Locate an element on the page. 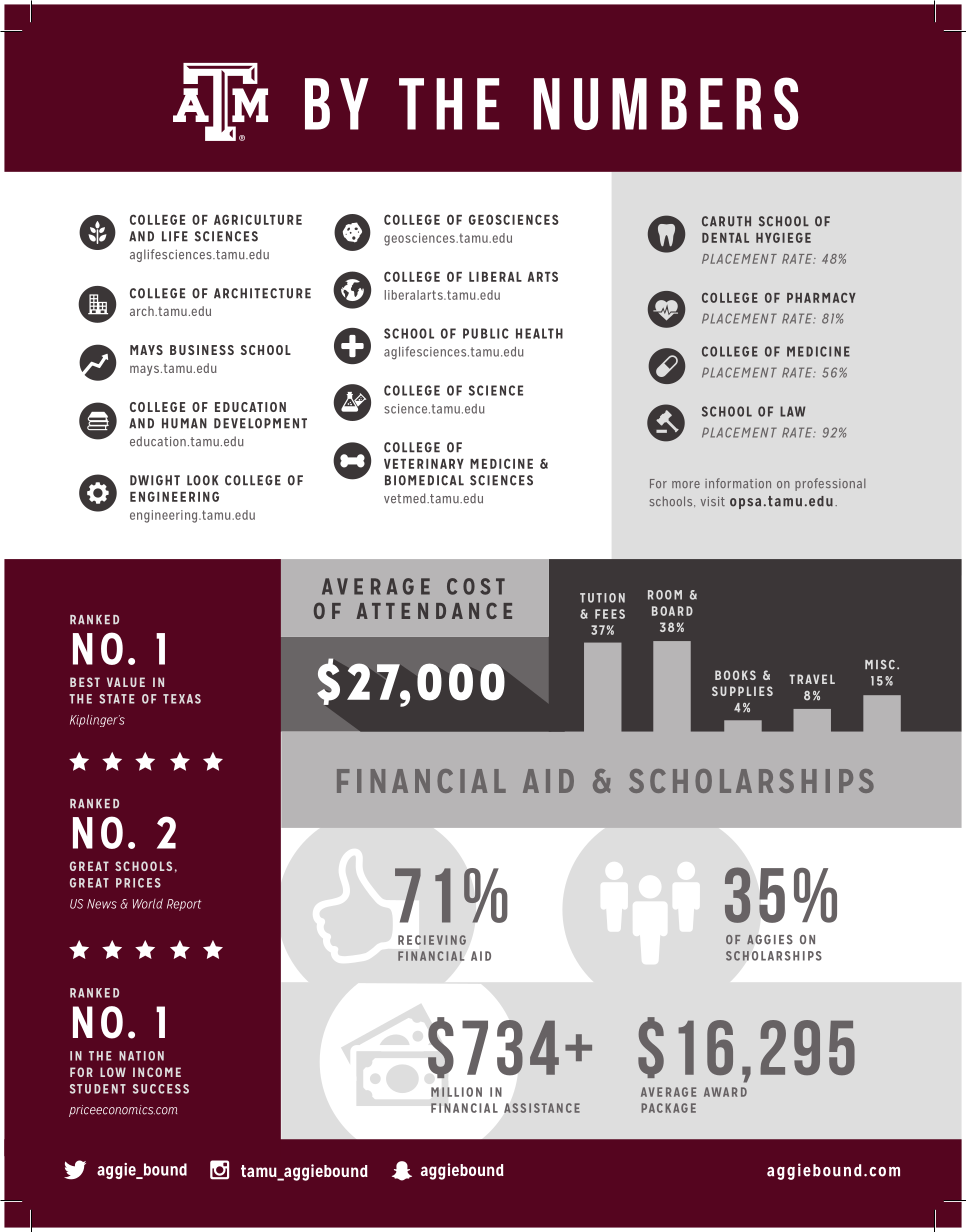  ROOM is located at coordinates (665, 595).
